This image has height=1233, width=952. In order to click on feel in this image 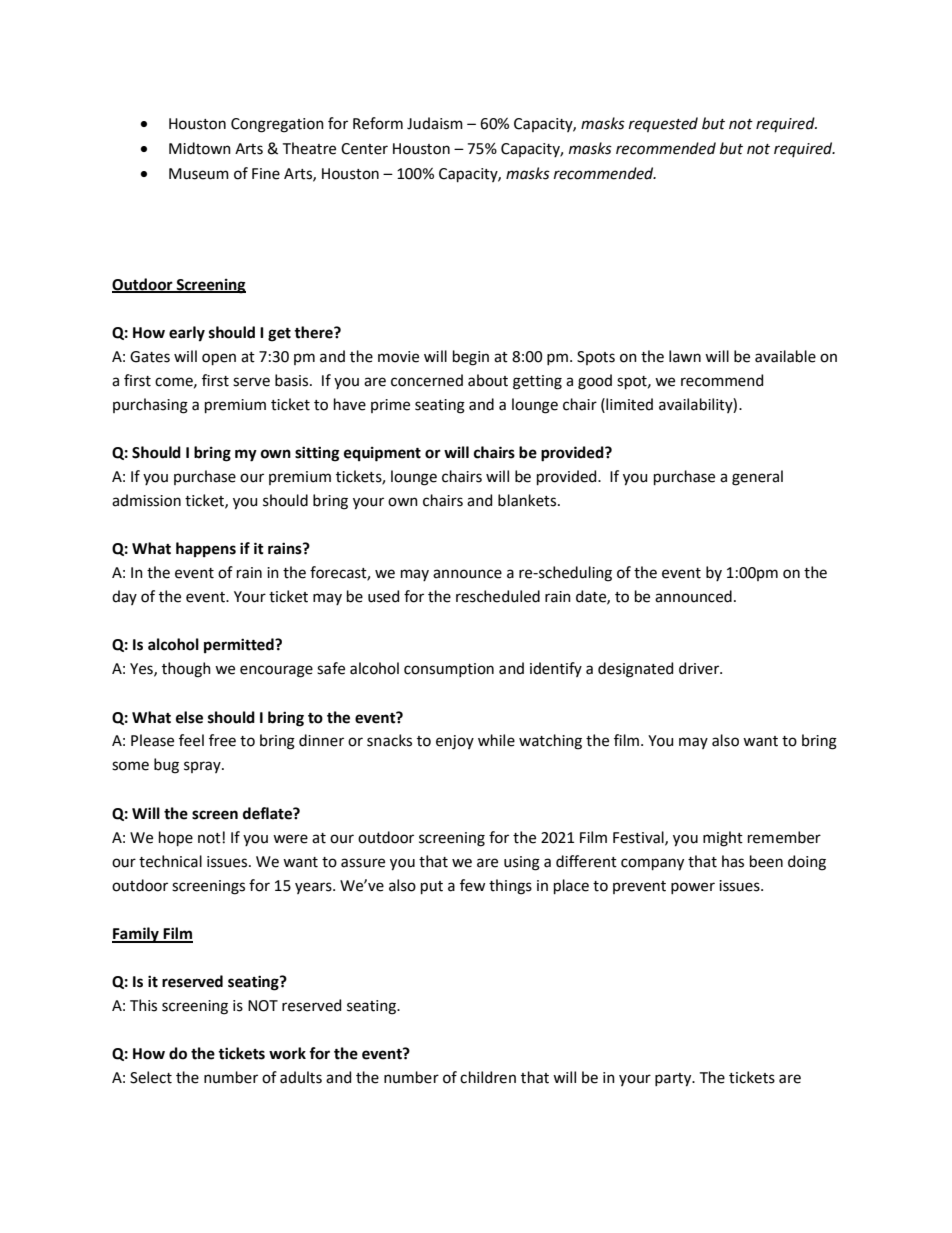, I will do `click(191, 740)`.
